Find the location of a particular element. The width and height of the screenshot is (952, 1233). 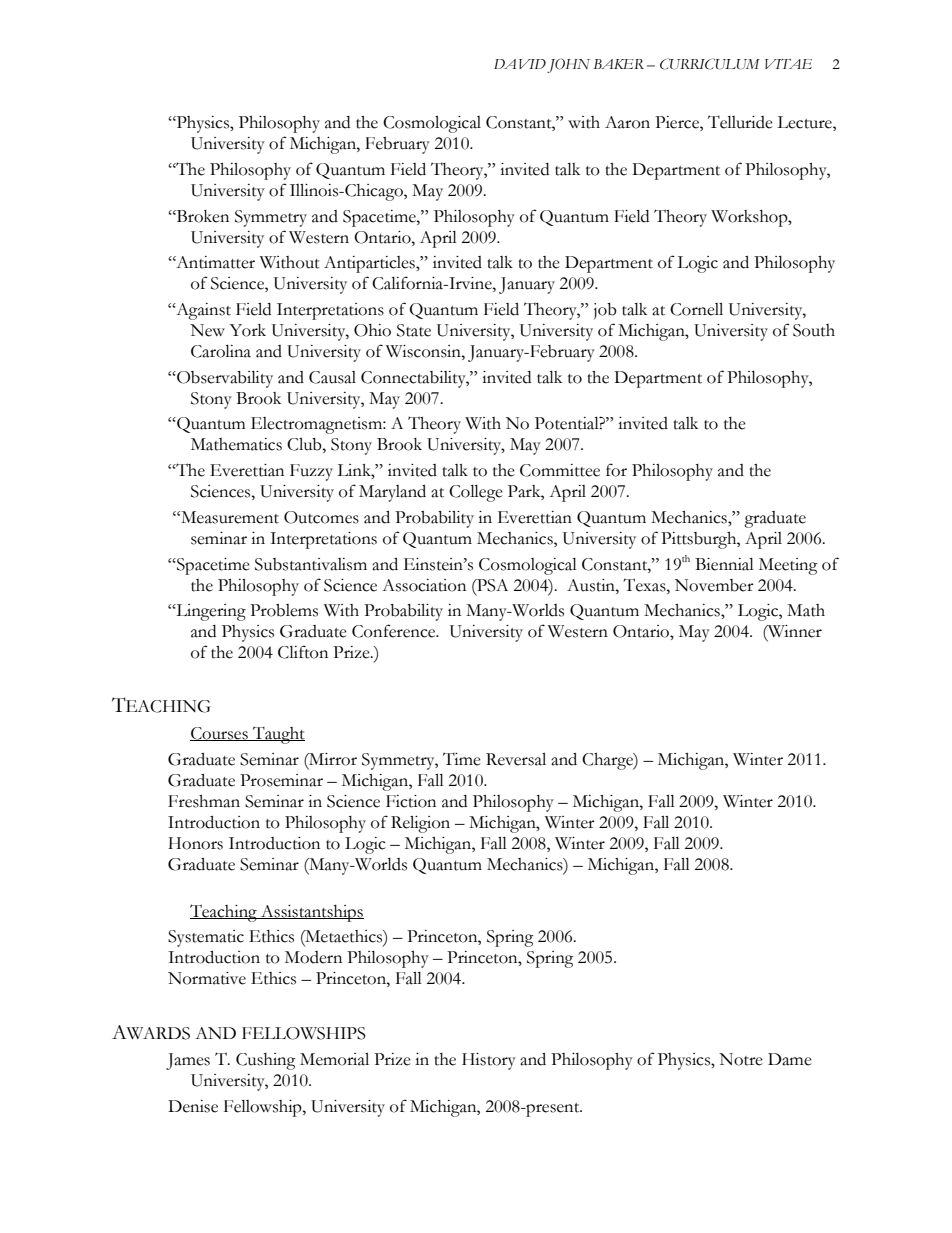

November is located at coordinates (714, 585).
